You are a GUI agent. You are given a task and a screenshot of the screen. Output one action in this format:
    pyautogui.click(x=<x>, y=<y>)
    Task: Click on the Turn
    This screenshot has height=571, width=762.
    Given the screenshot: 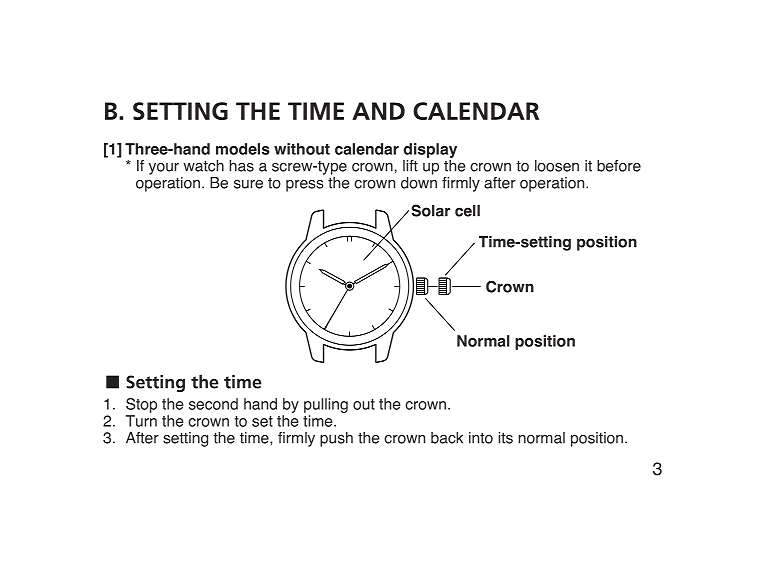 What is the action you would take?
    pyautogui.click(x=141, y=421)
